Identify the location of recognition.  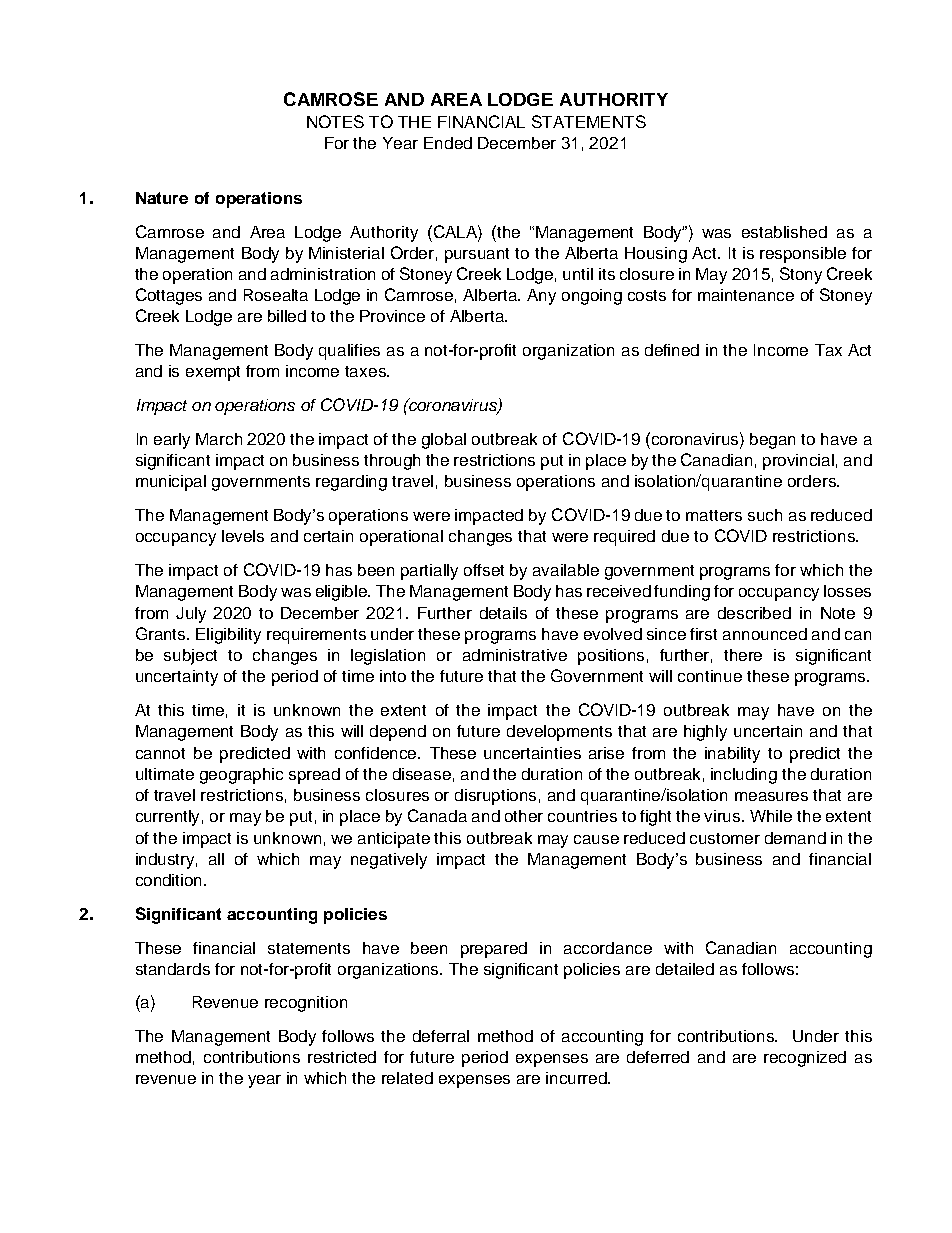
(306, 1004).
